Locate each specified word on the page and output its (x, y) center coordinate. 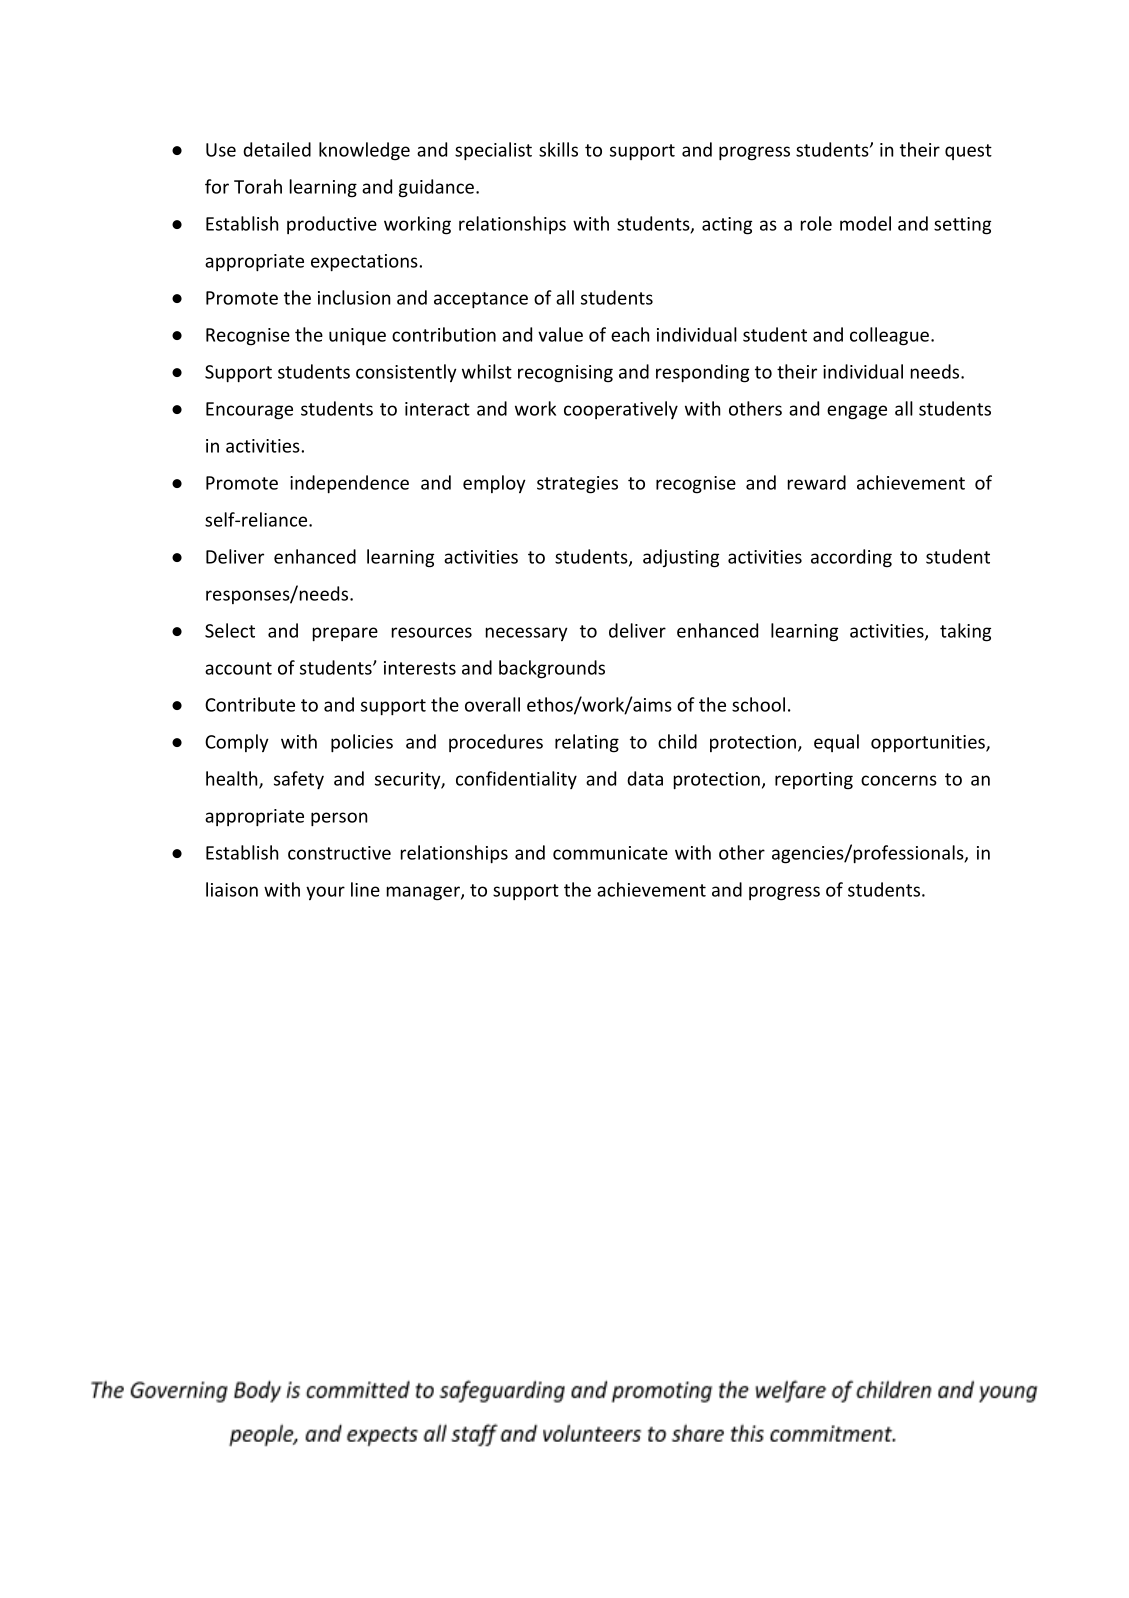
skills (558, 149)
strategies (577, 485)
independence (349, 484)
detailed (277, 149)
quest (968, 152)
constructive (339, 853)
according (851, 558)
